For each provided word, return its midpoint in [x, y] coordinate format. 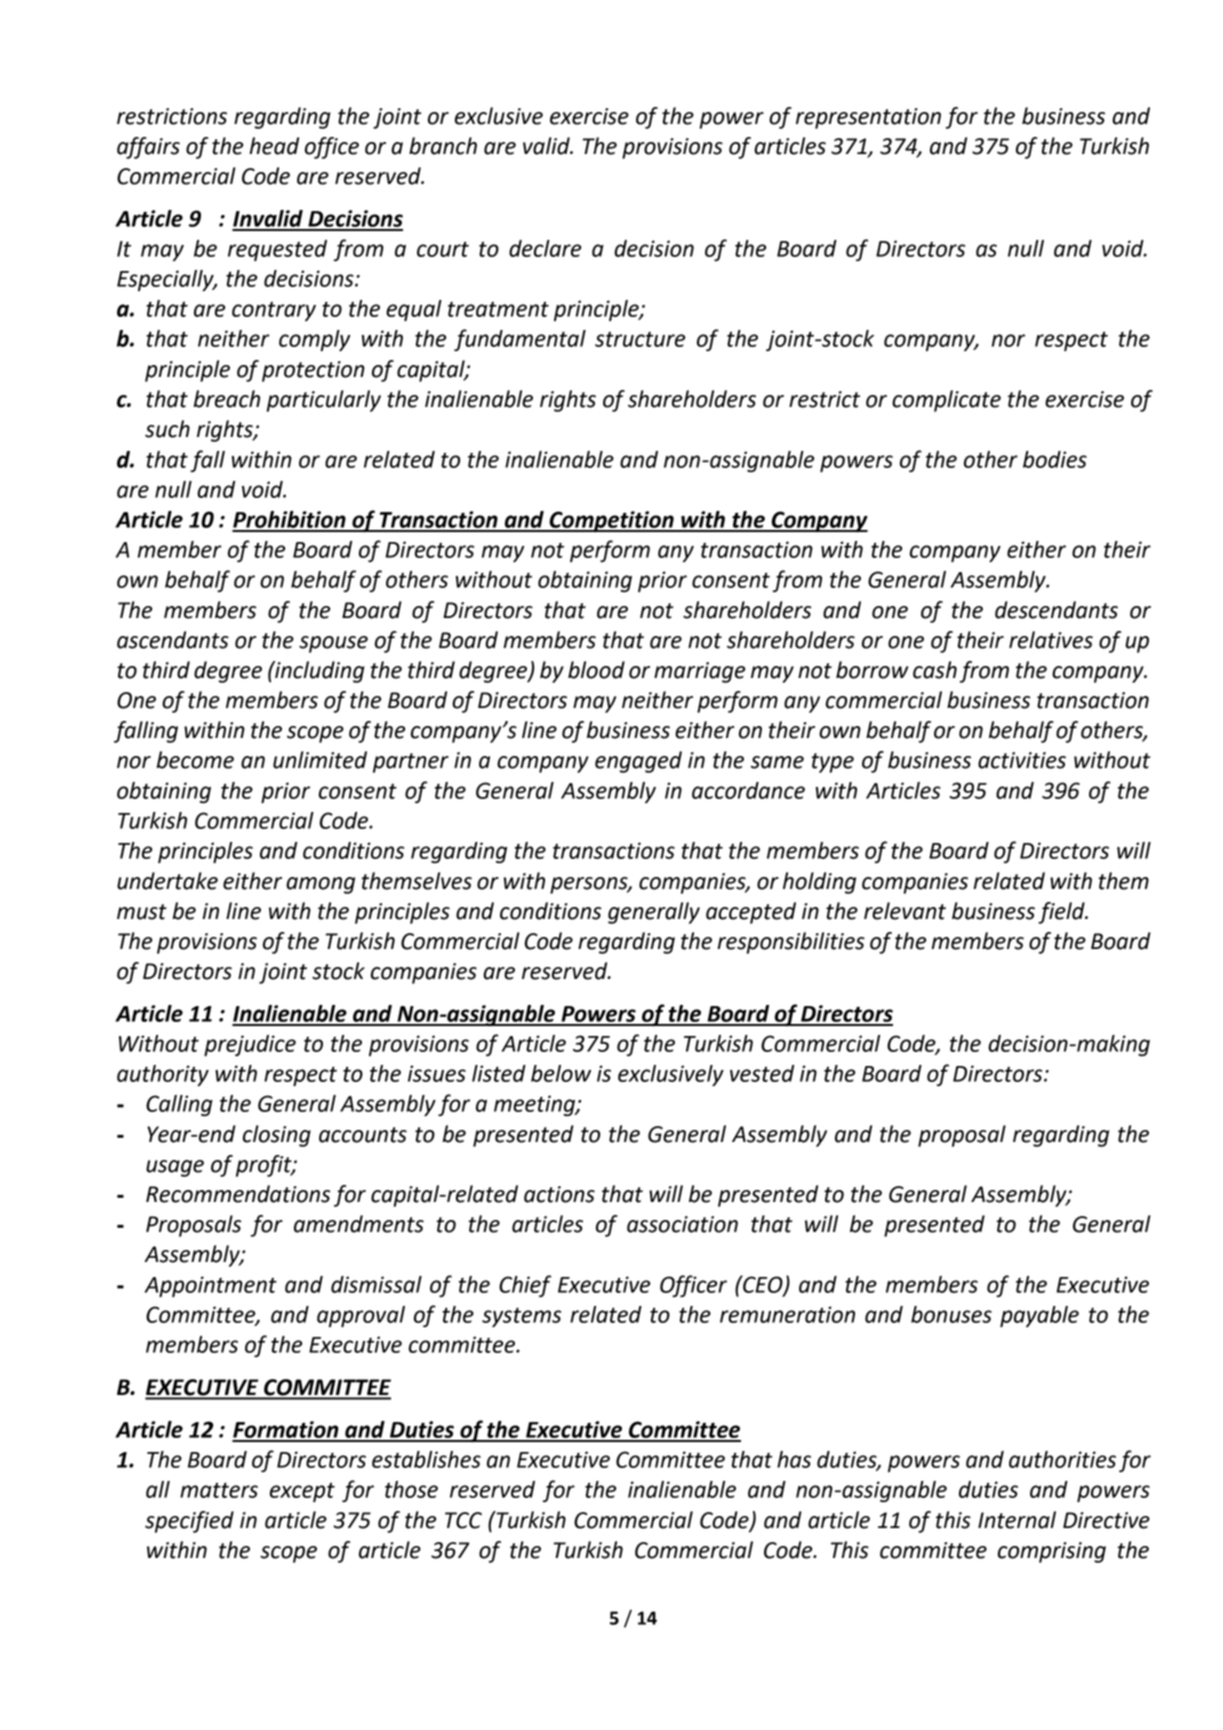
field [1062, 913]
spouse [333, 644]
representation [868, 118]
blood [596, 670]
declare [545, 248]
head [274, 146]
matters [219, 1490]
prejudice [250, 1045]
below [561, 1073]
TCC [463, 1520]
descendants [1056, 610]
